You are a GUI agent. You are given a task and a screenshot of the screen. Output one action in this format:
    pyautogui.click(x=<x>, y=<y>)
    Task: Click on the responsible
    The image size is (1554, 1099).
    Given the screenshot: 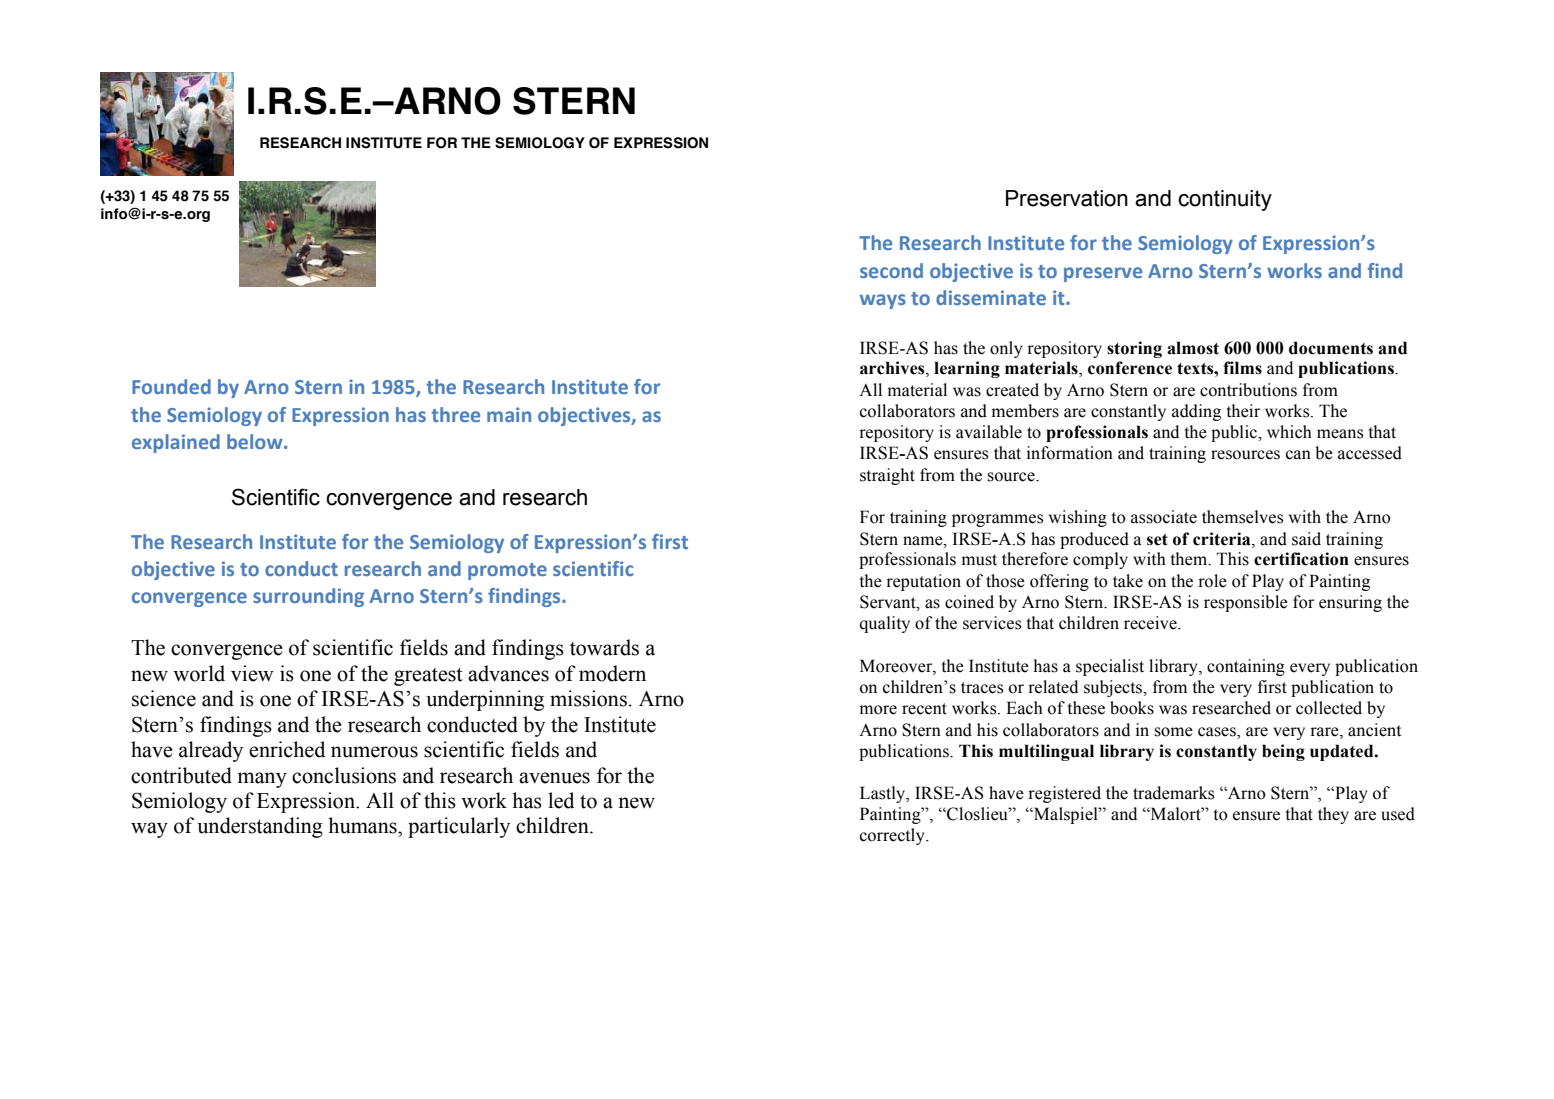 What is the action you would take?
    pyautogui.click(x=1246, y=603)
